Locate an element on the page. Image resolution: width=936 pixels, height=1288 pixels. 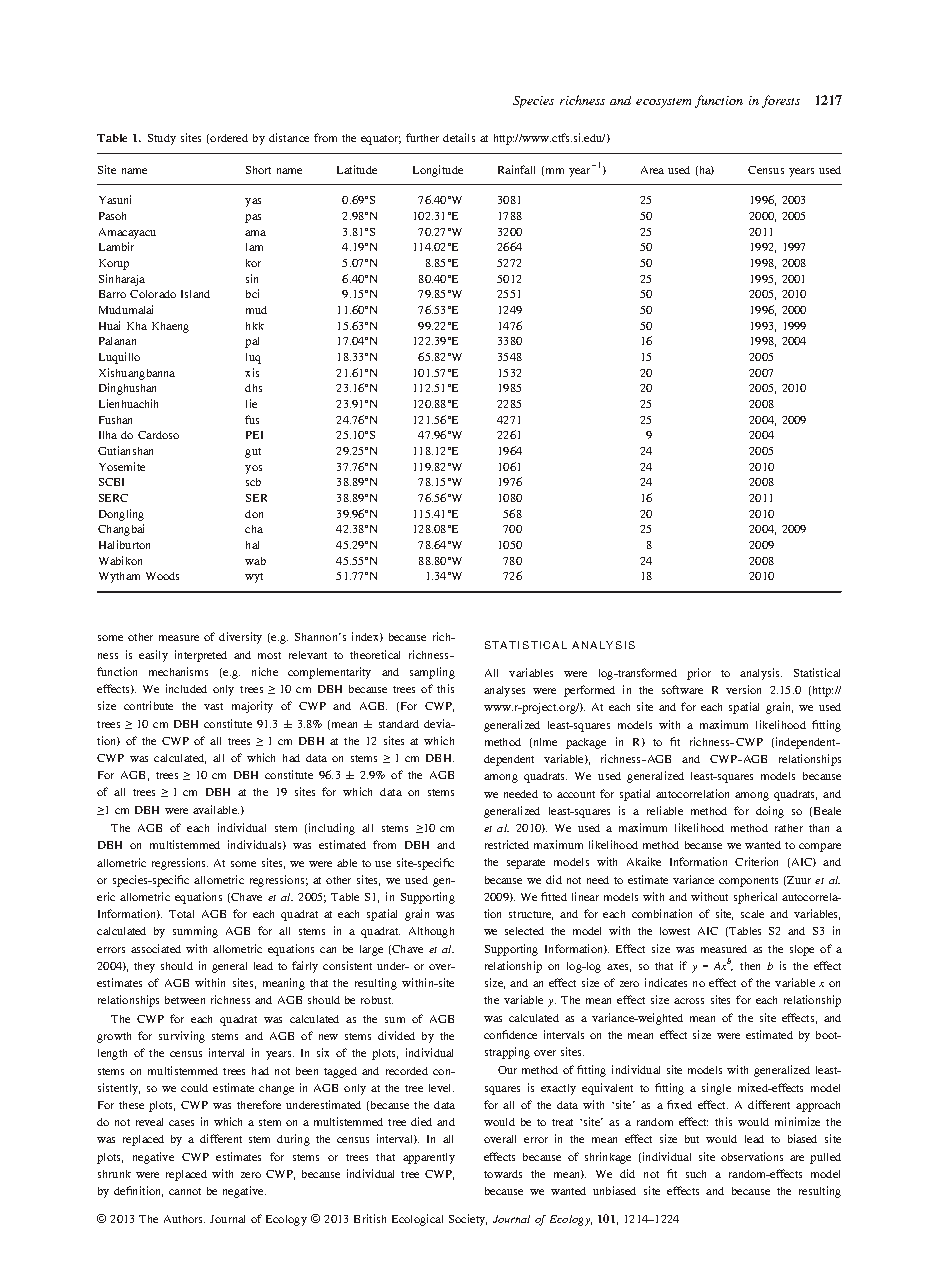
dhs is located at coordinates (253, 388).
